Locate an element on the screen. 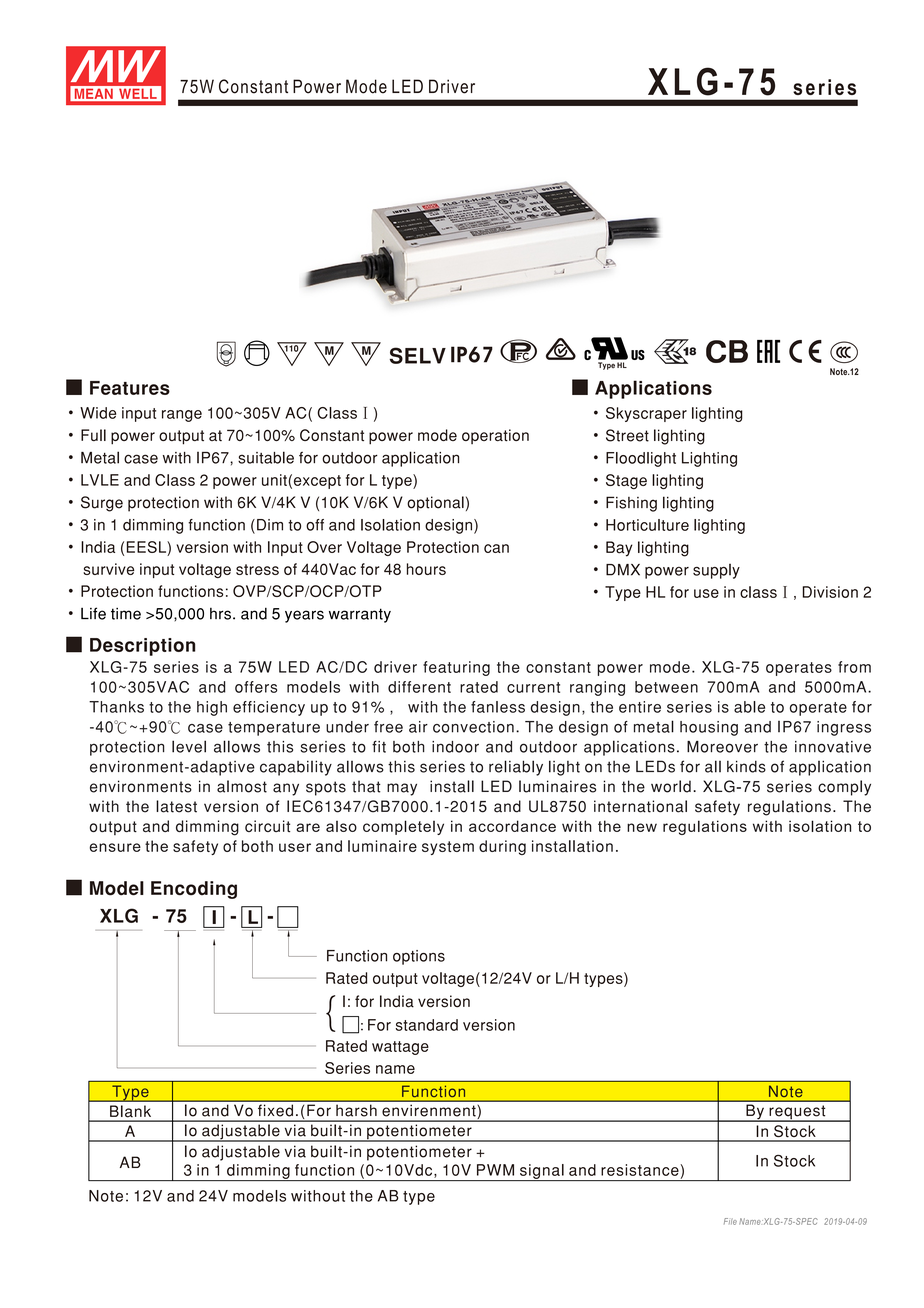 This screenshot has height=1308, width=924. operation is located at coordinates (495, 436).
